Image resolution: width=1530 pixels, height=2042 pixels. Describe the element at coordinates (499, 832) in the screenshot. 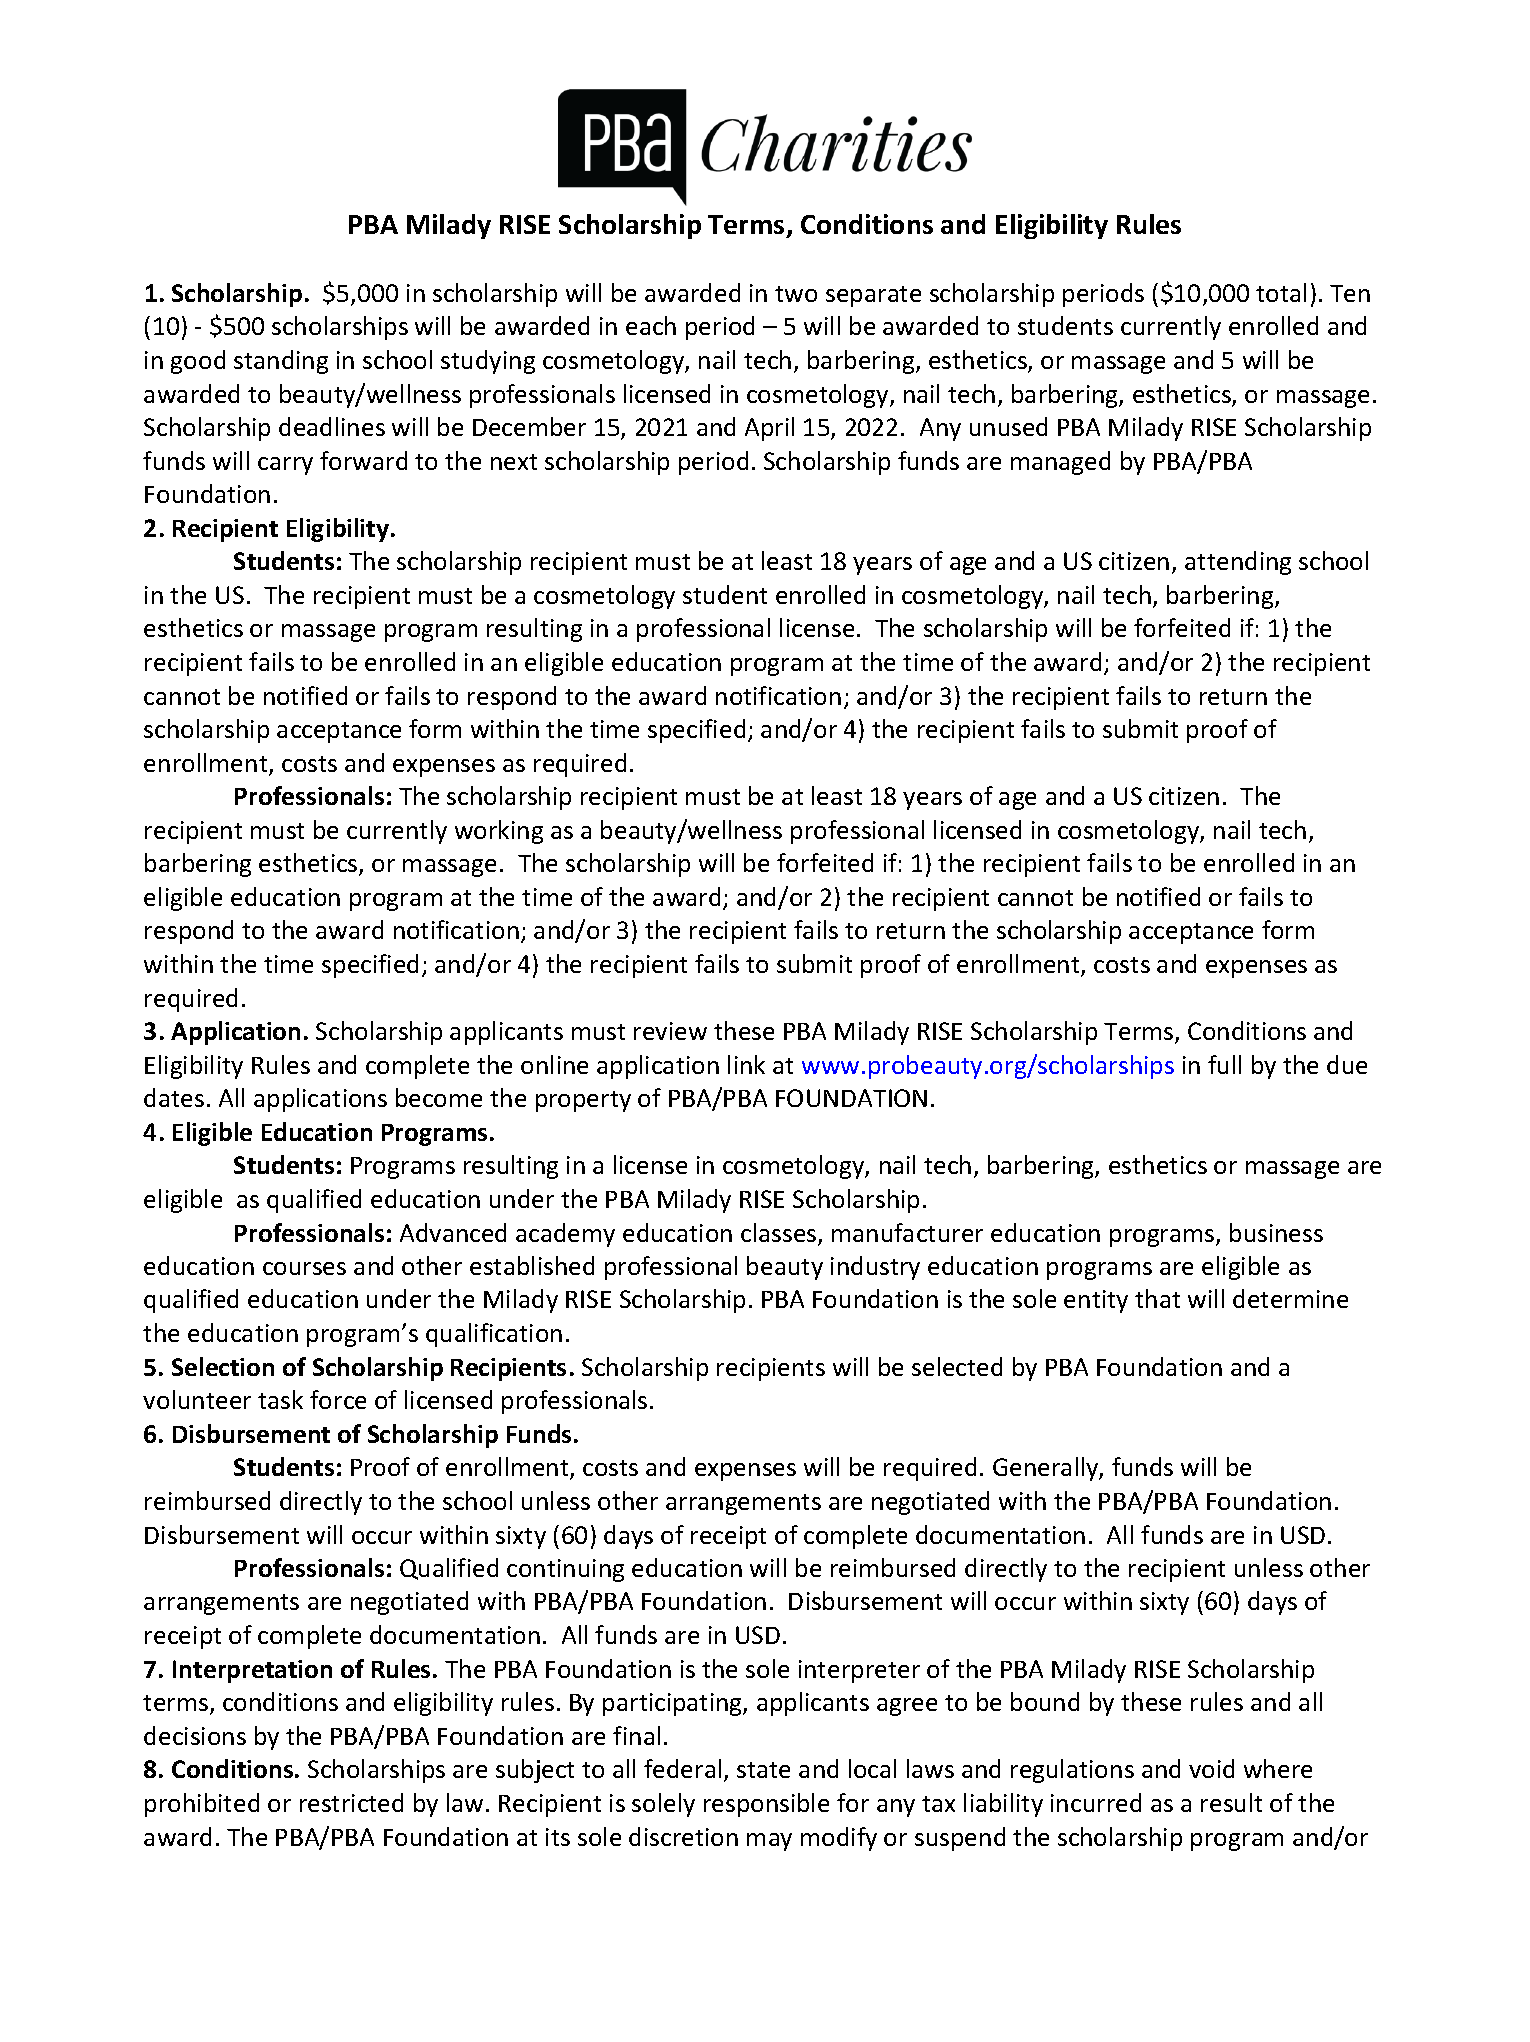

I see `working` at that location.
